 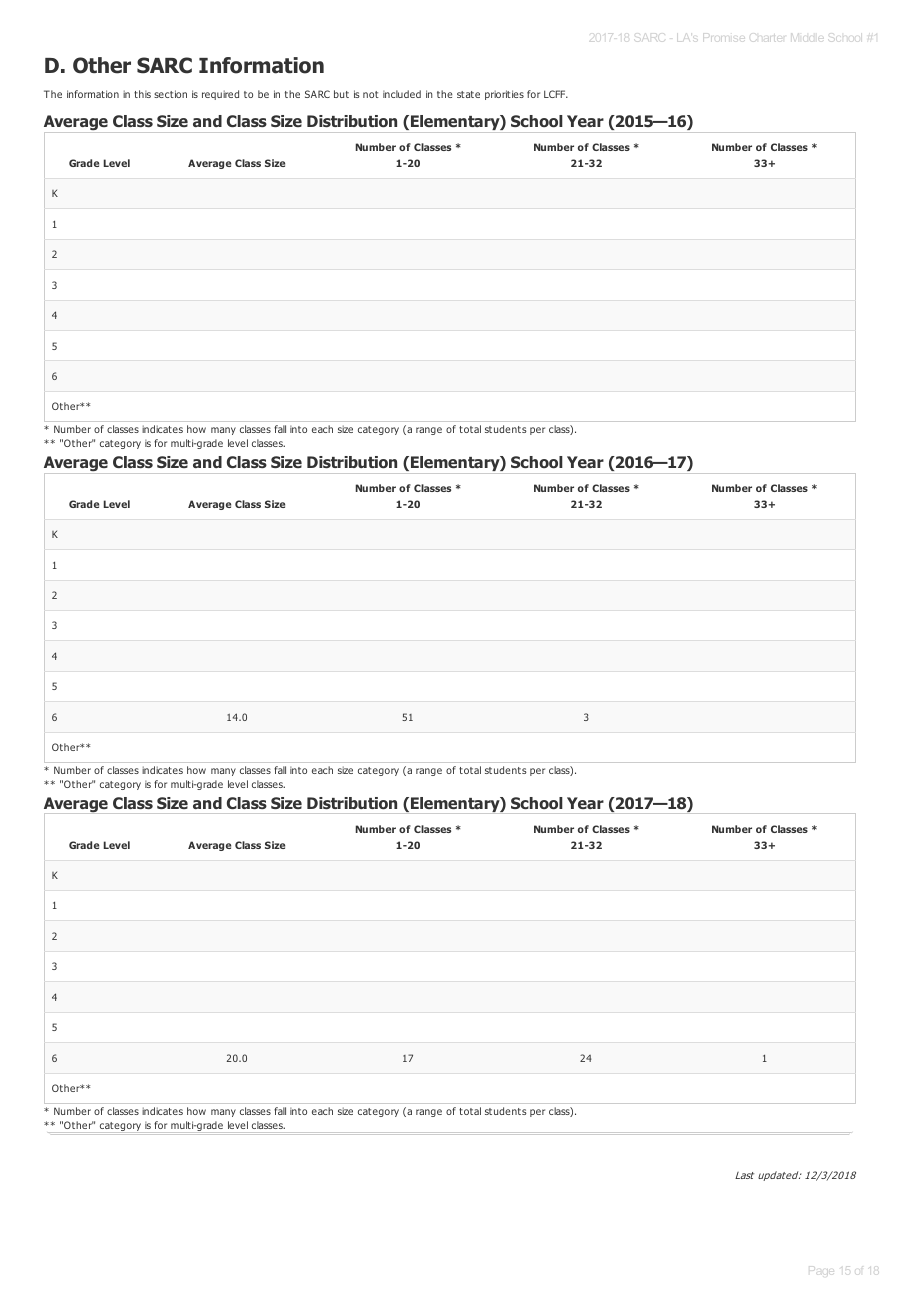 I want to click on not, so click(x=371, y=94).
